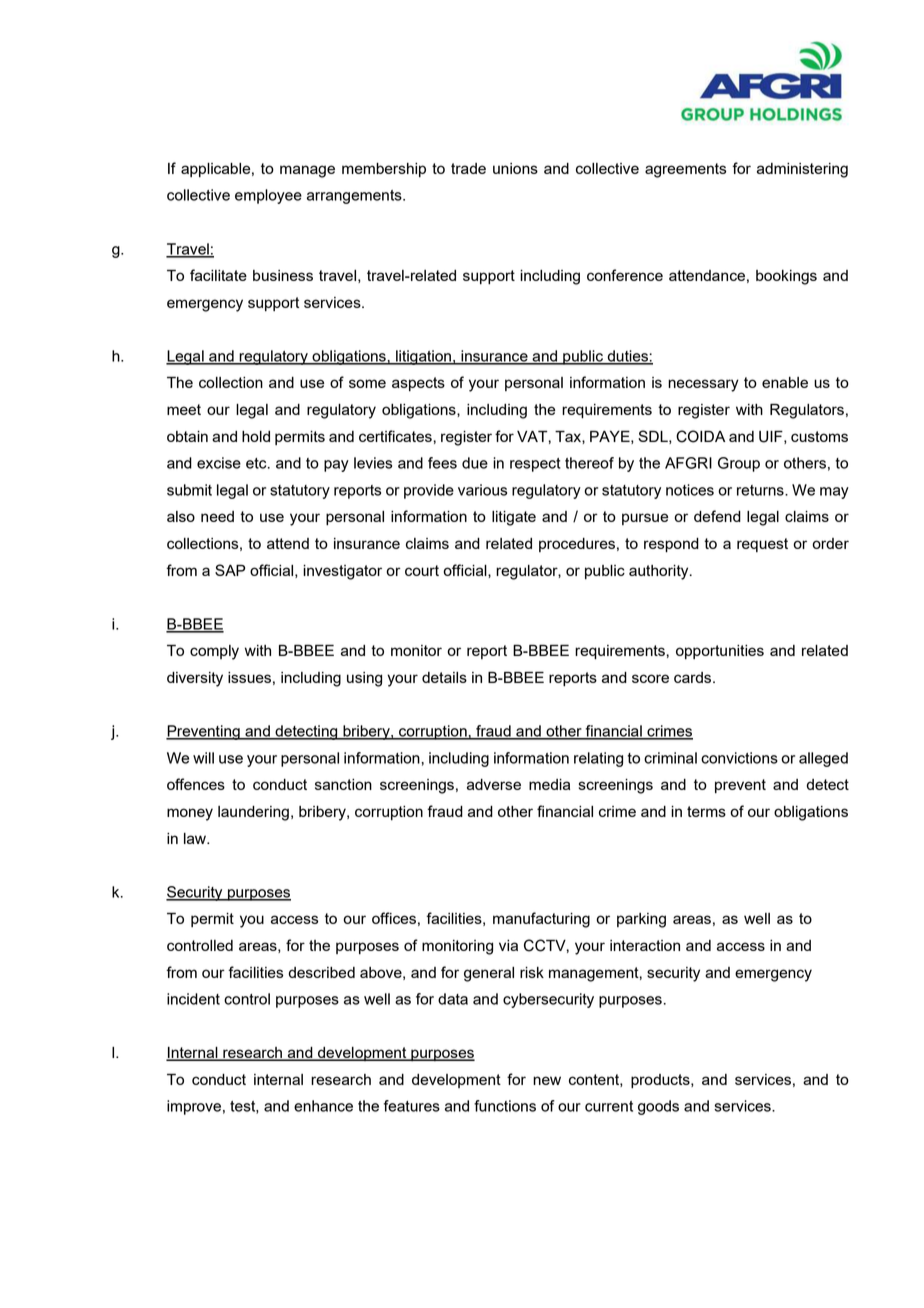 The image size is (924, 1308). I want to click on convictions, so click(739, 758).
